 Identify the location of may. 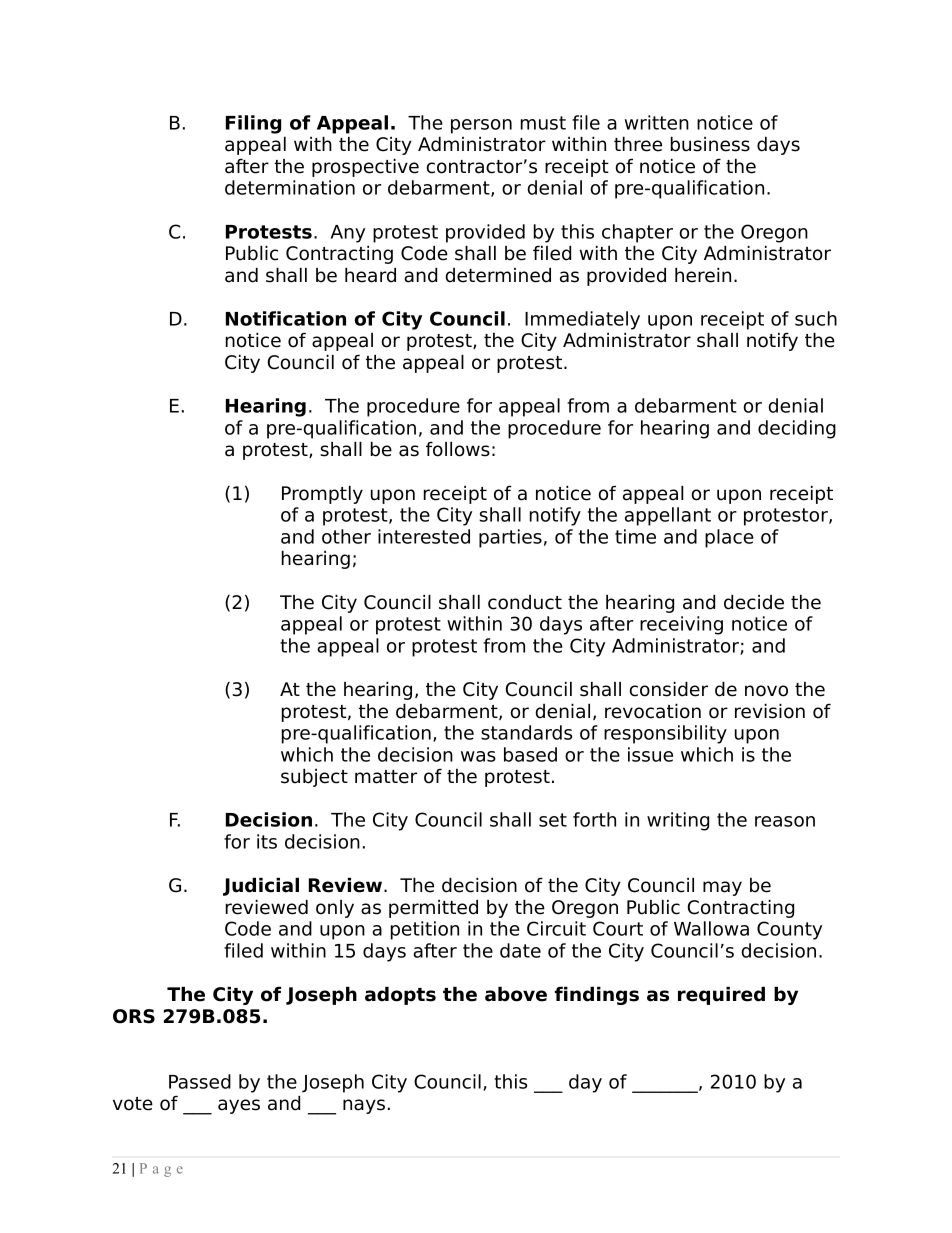
(722, 888).
